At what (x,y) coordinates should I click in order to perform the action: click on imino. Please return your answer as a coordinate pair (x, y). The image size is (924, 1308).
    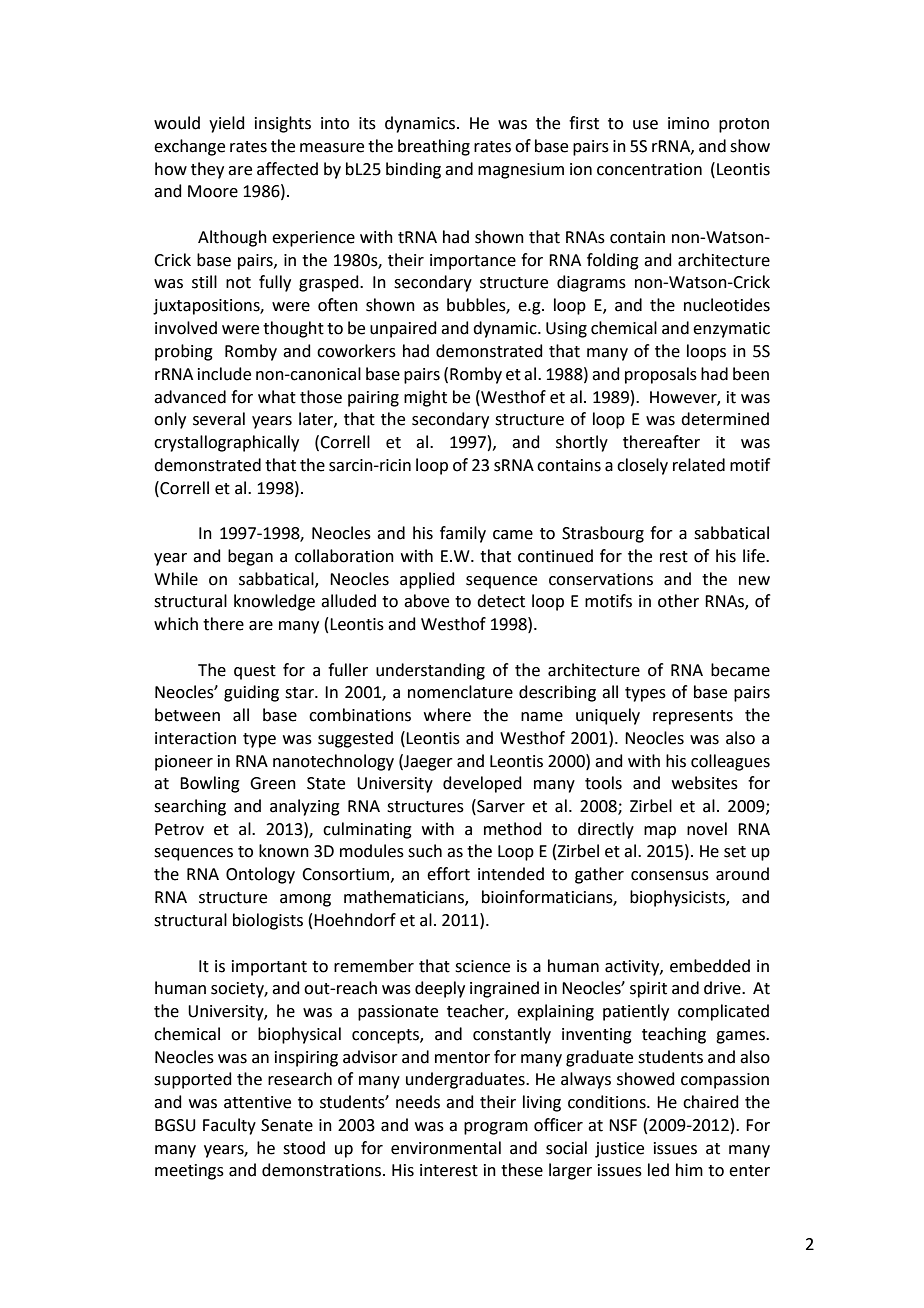
    Looking at the image, I should click on (688, 123).
